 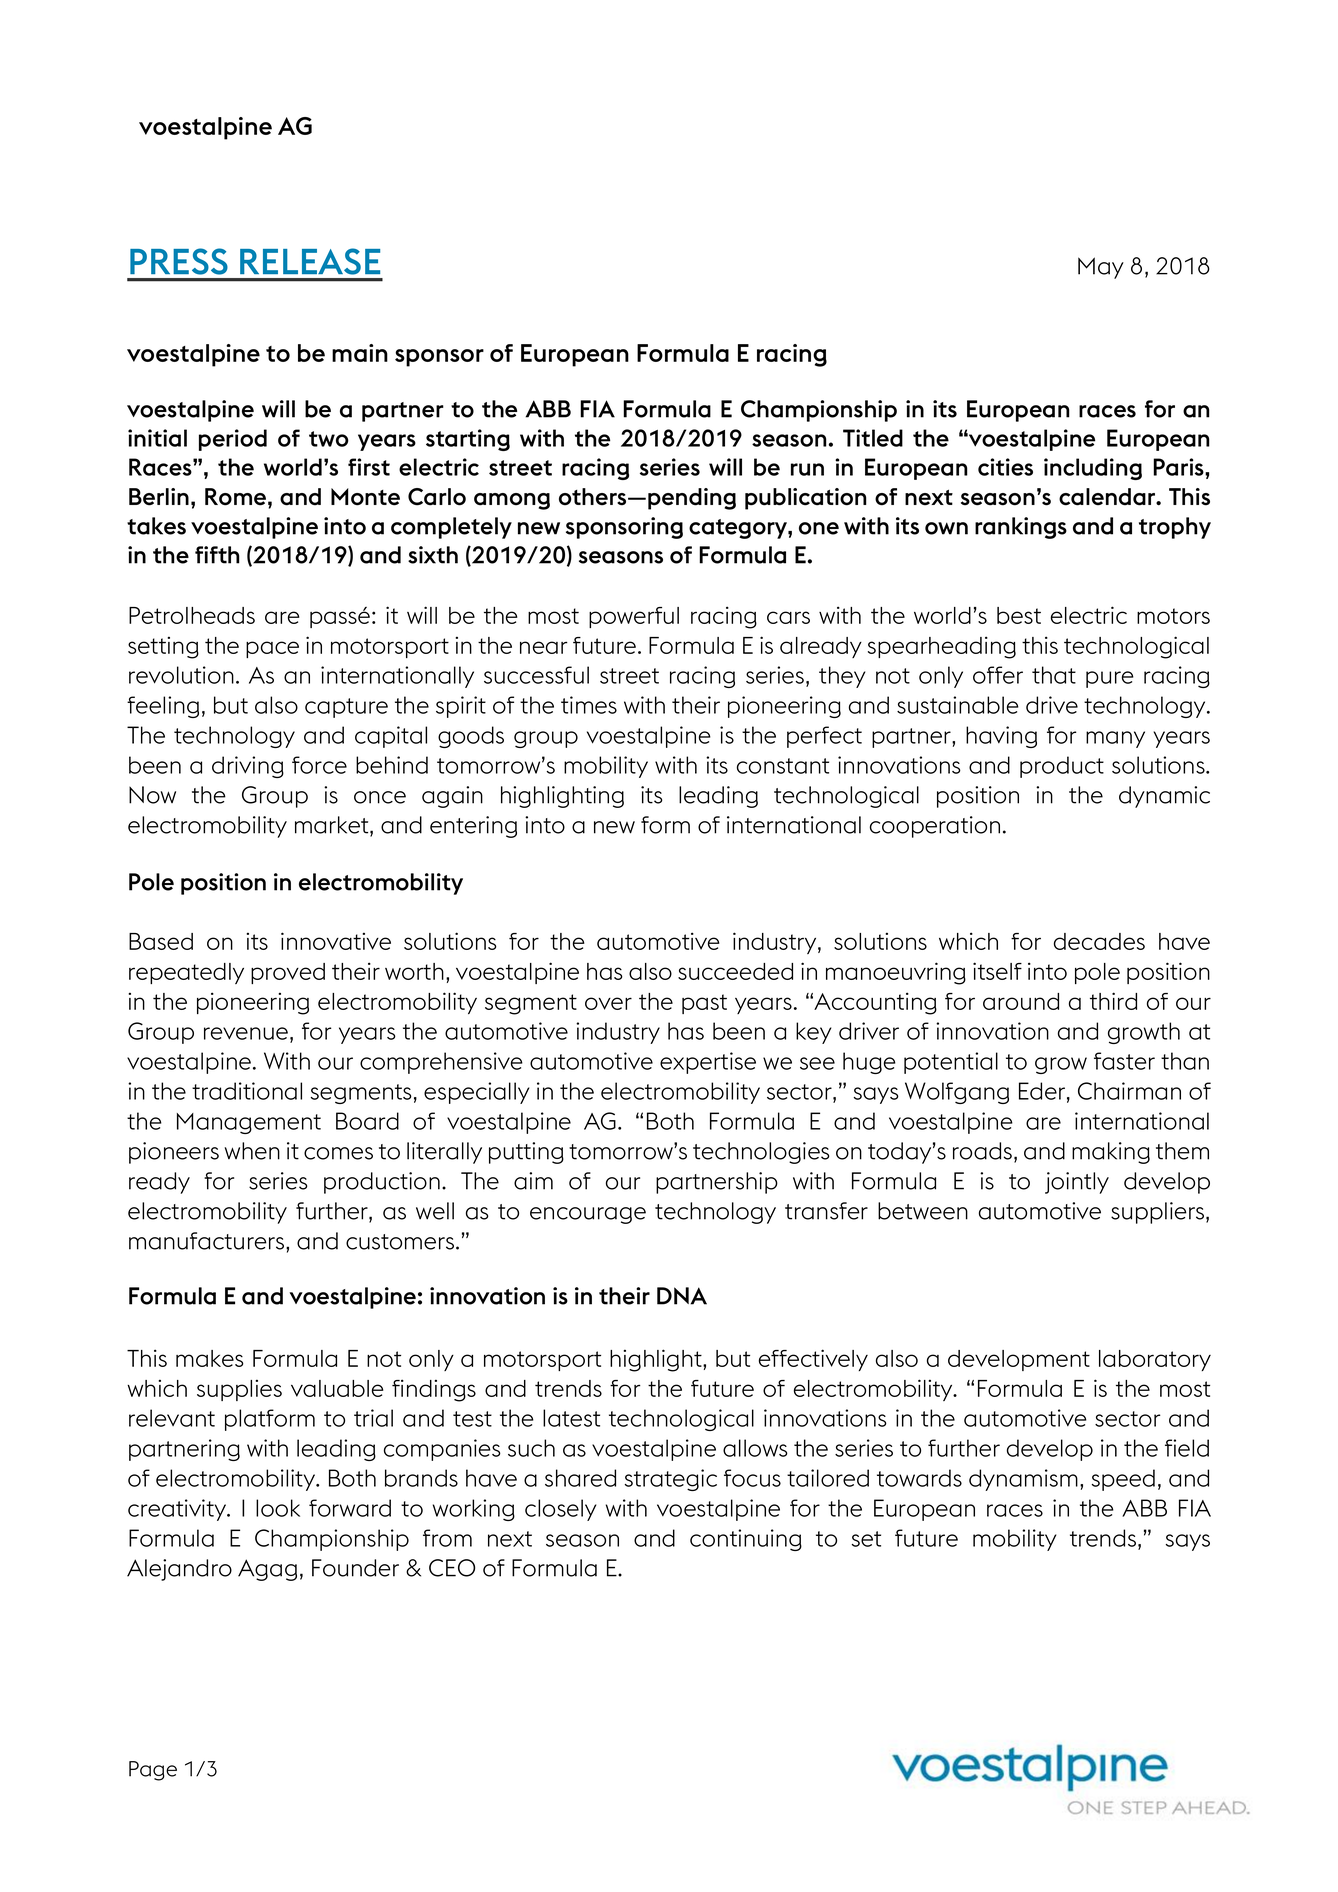 What do you see at coordinates (682, 1296) in the document?
I see `DNA` at bounding box center [682, 1296].
